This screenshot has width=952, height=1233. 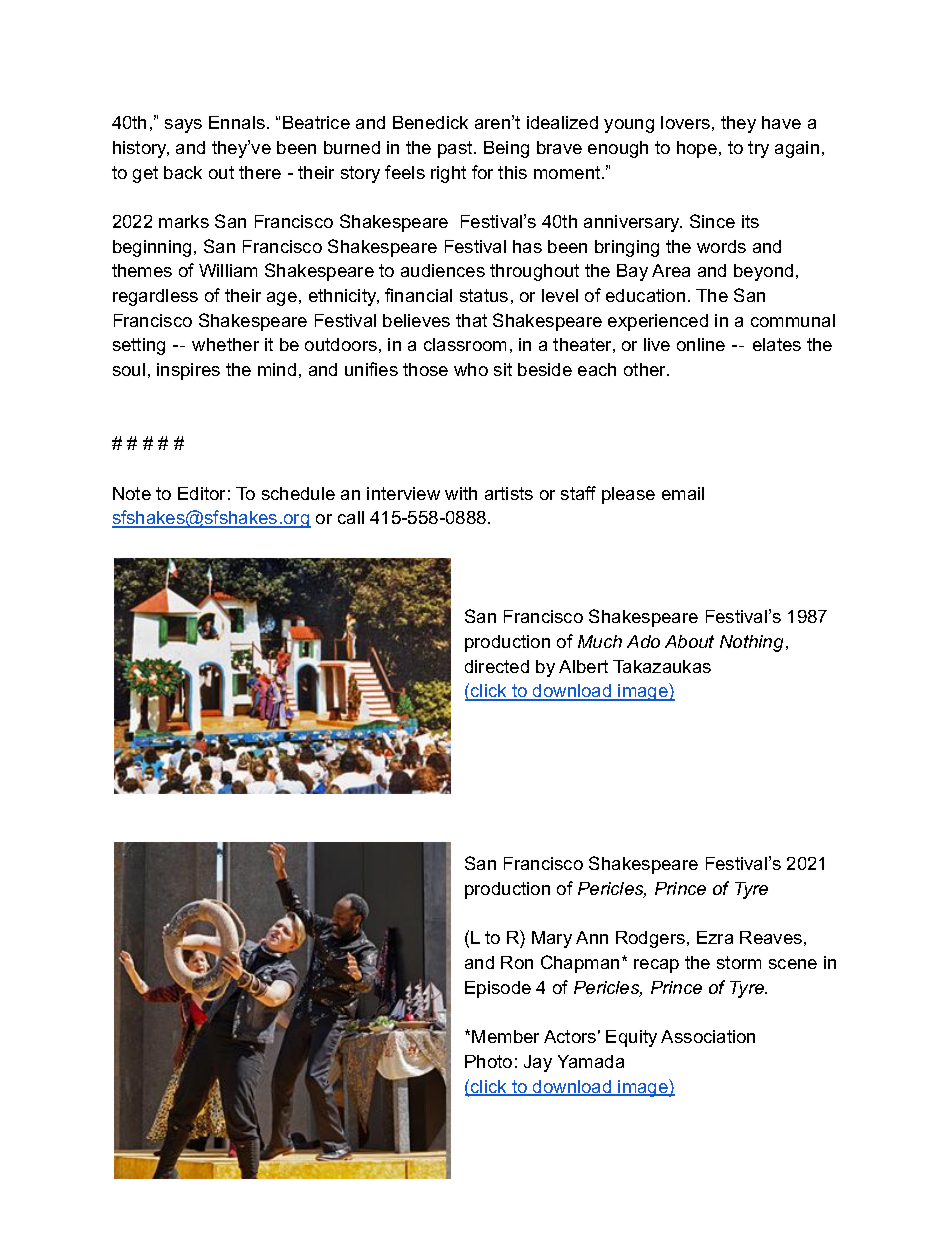 What do you see at coordinates (456, 149) in the screenshot?
I see `past` at bounding box center [456, 149].
